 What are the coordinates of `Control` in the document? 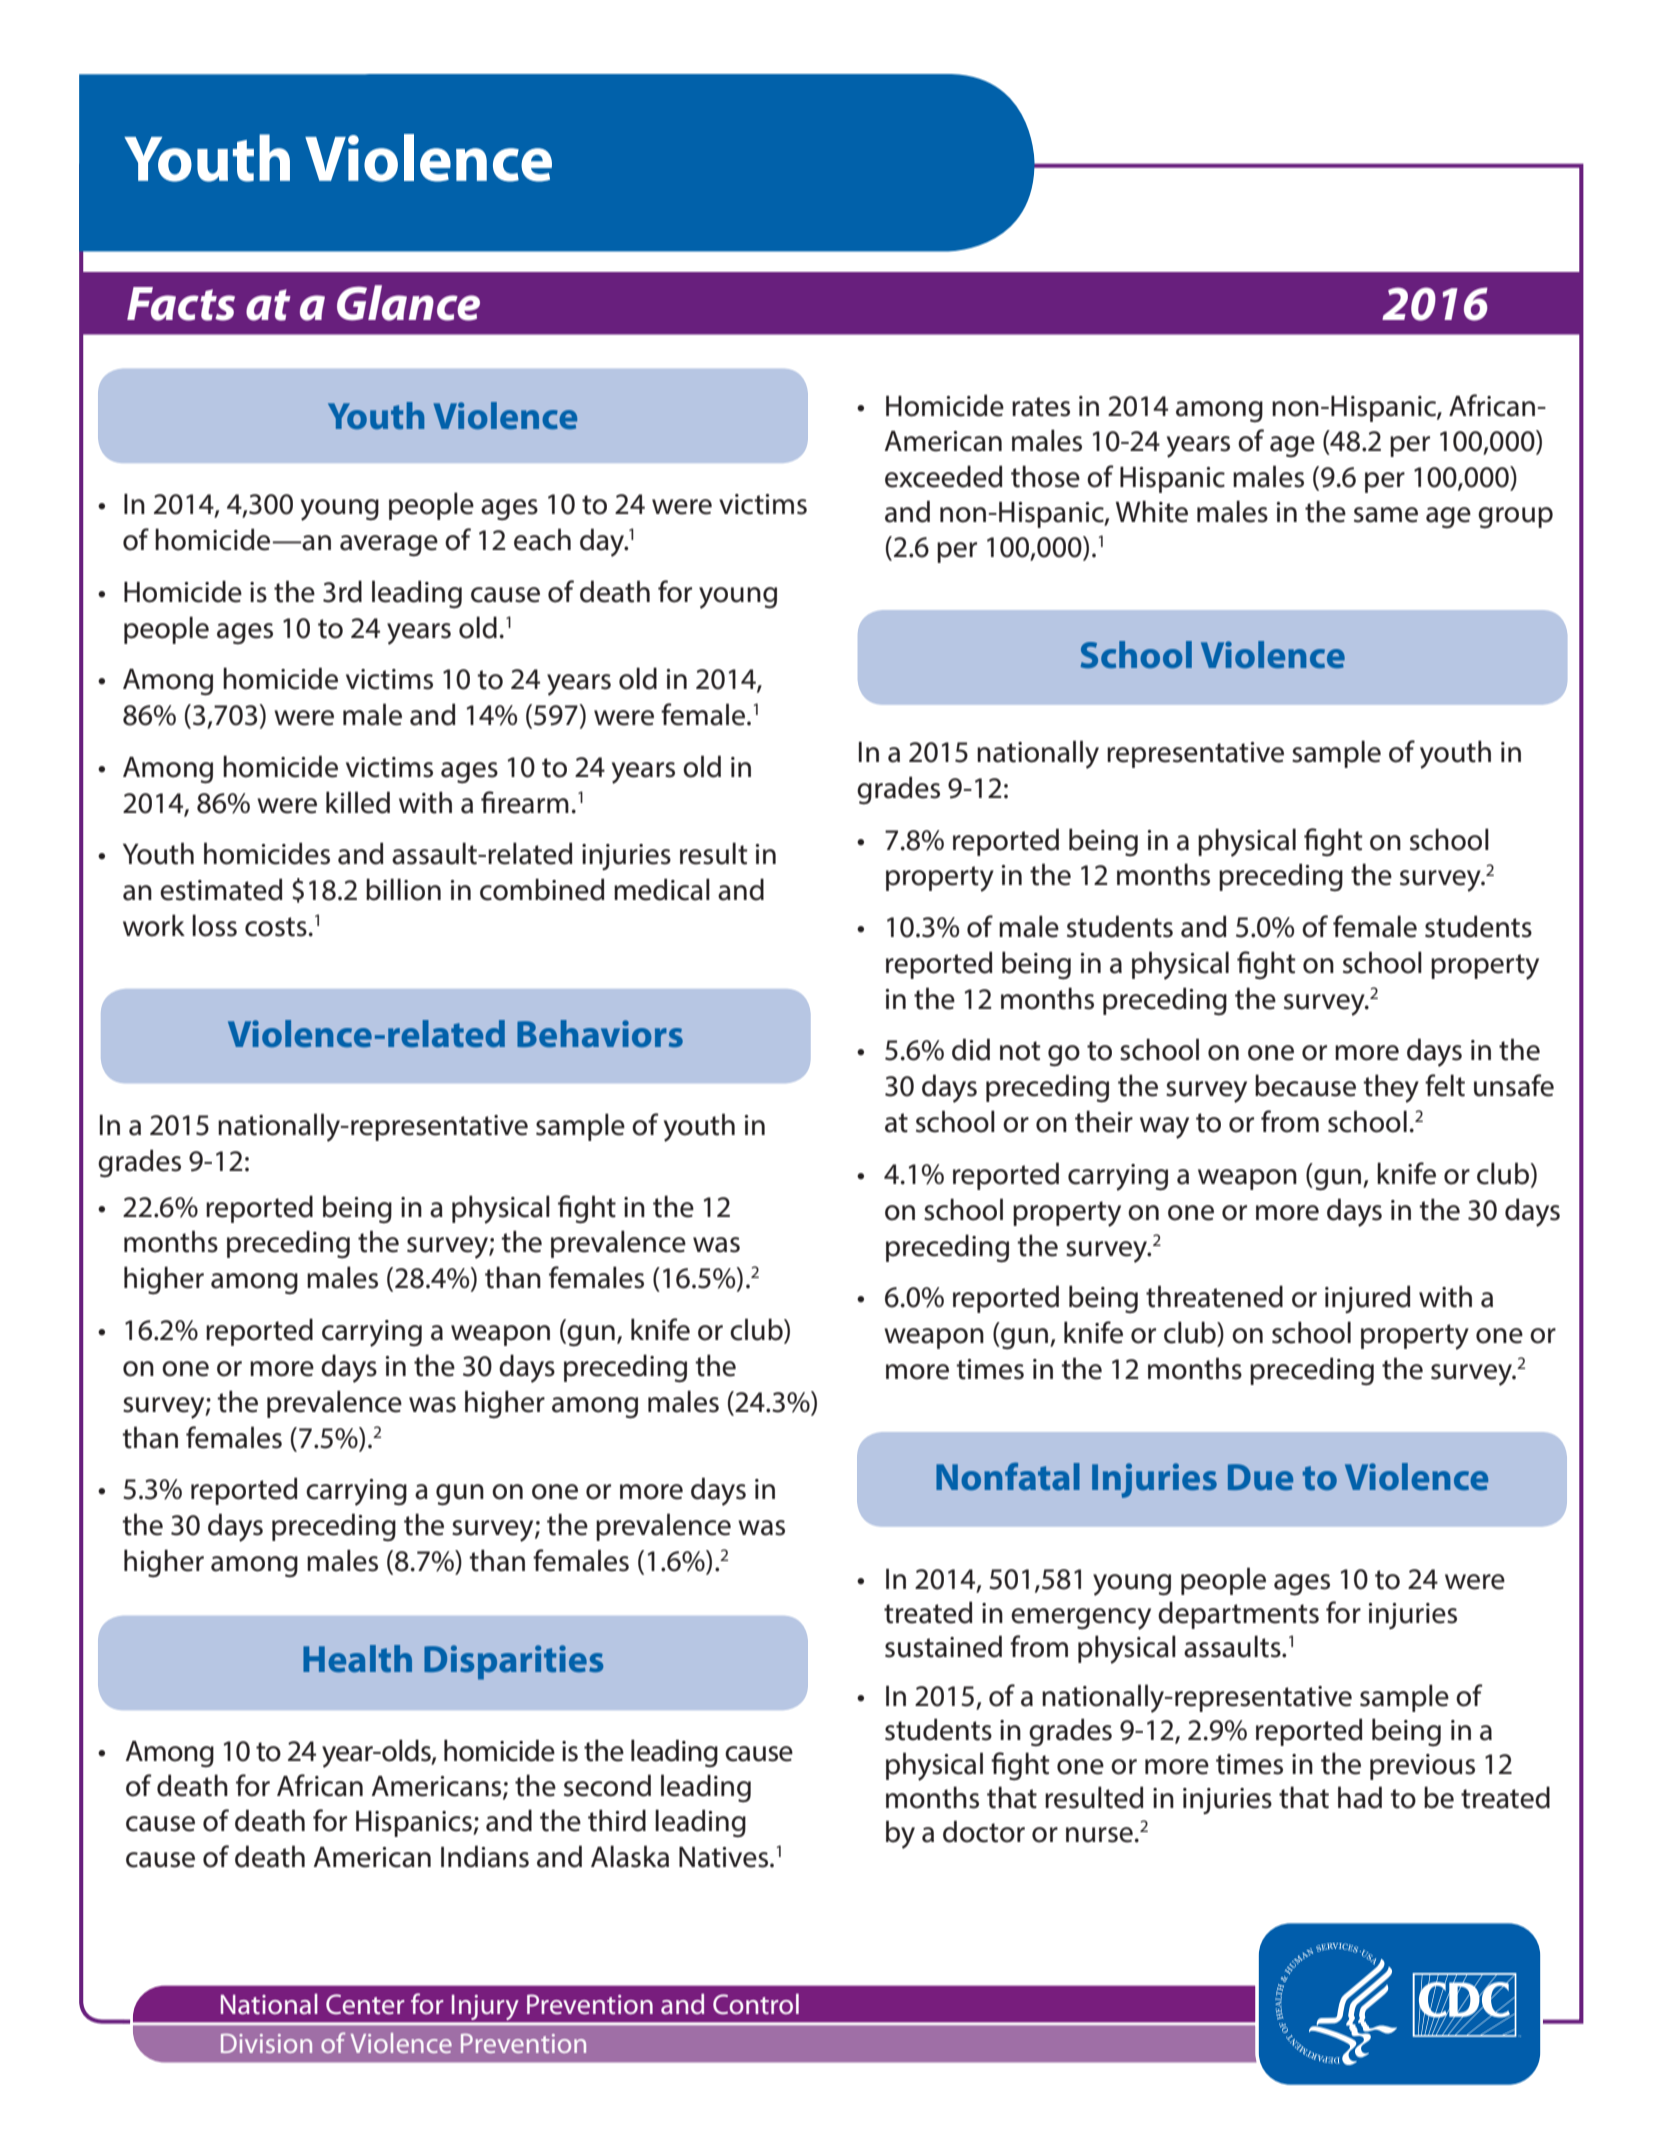 It's located at (756, 2004).
